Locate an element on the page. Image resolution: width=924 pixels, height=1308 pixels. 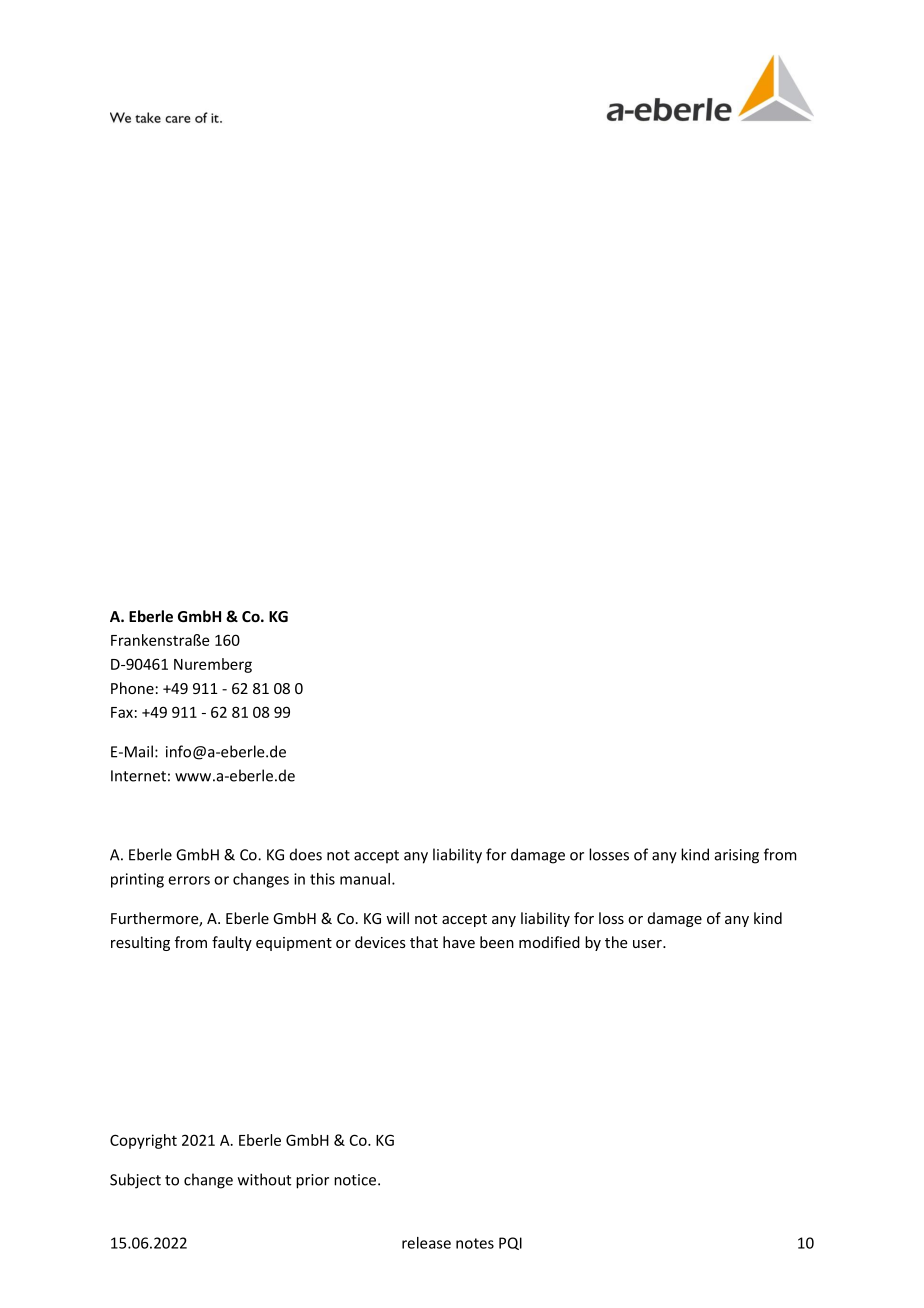
Phone is located at coordinates (132, 688).
